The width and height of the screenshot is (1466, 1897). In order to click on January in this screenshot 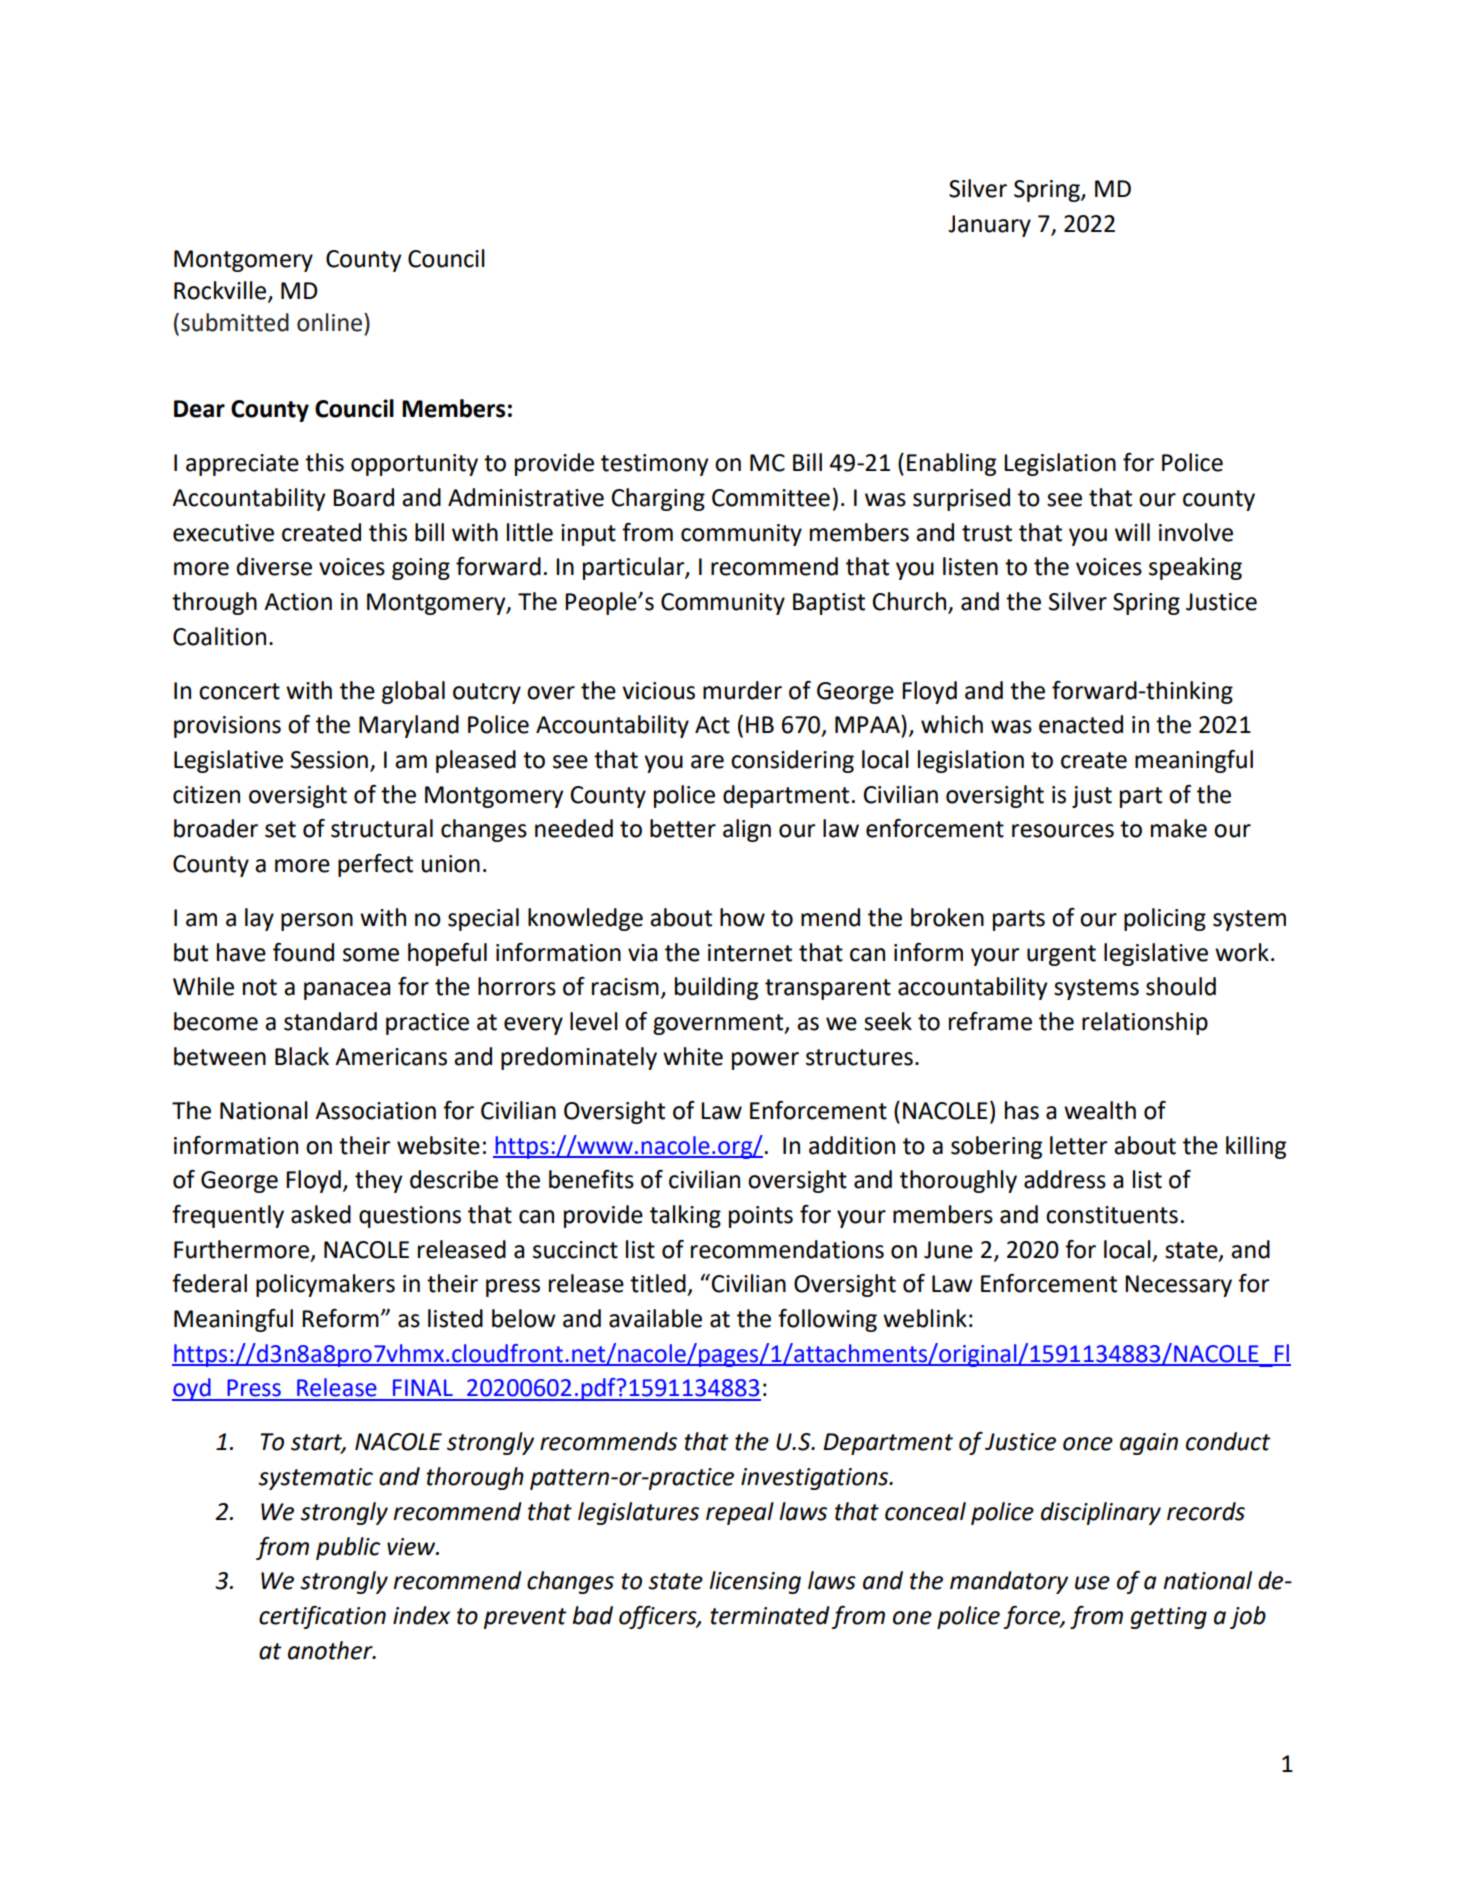, I will do `click(989, 226)`.
